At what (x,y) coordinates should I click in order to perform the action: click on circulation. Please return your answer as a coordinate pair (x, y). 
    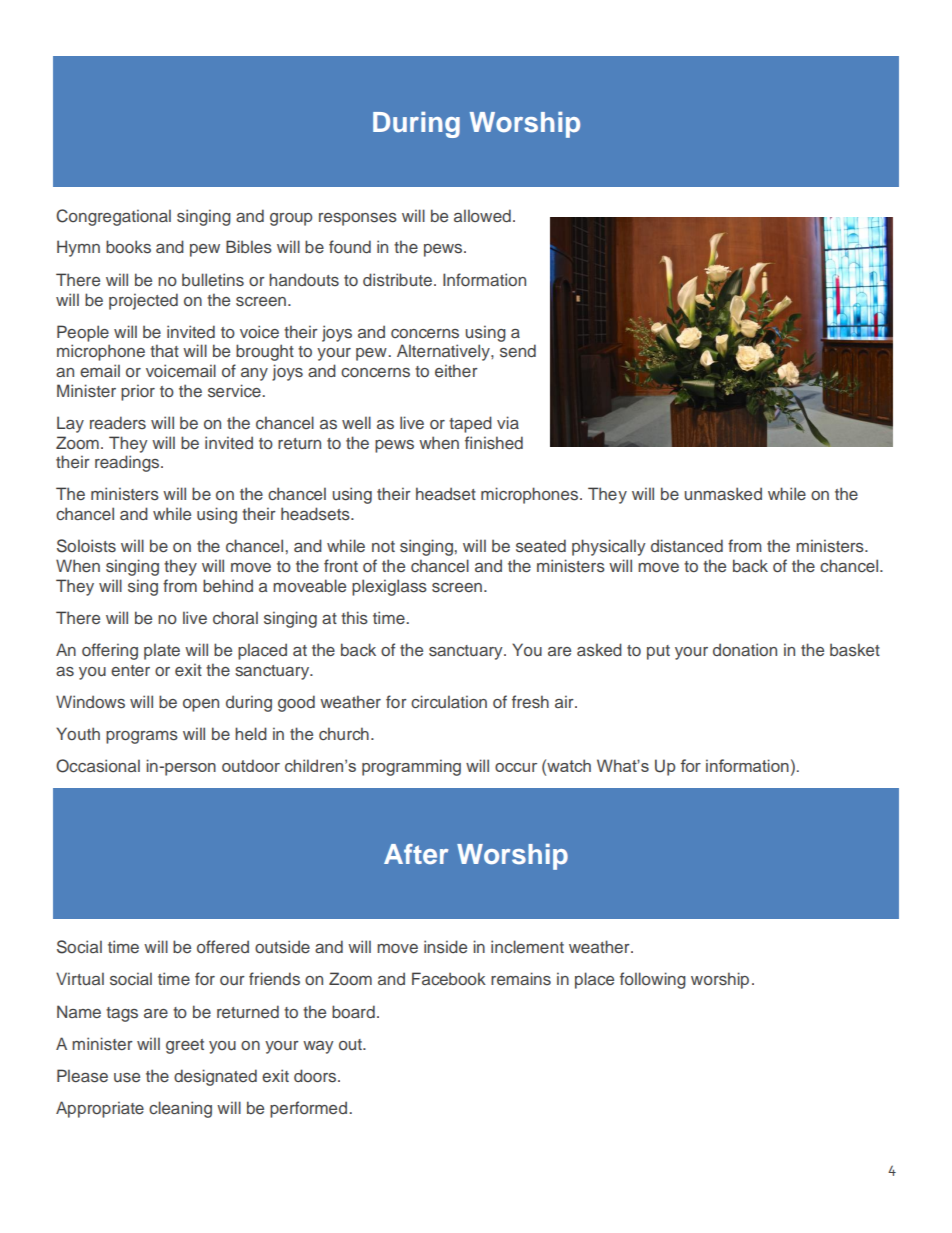
    Looking at the image, I should click on (449, 701).
